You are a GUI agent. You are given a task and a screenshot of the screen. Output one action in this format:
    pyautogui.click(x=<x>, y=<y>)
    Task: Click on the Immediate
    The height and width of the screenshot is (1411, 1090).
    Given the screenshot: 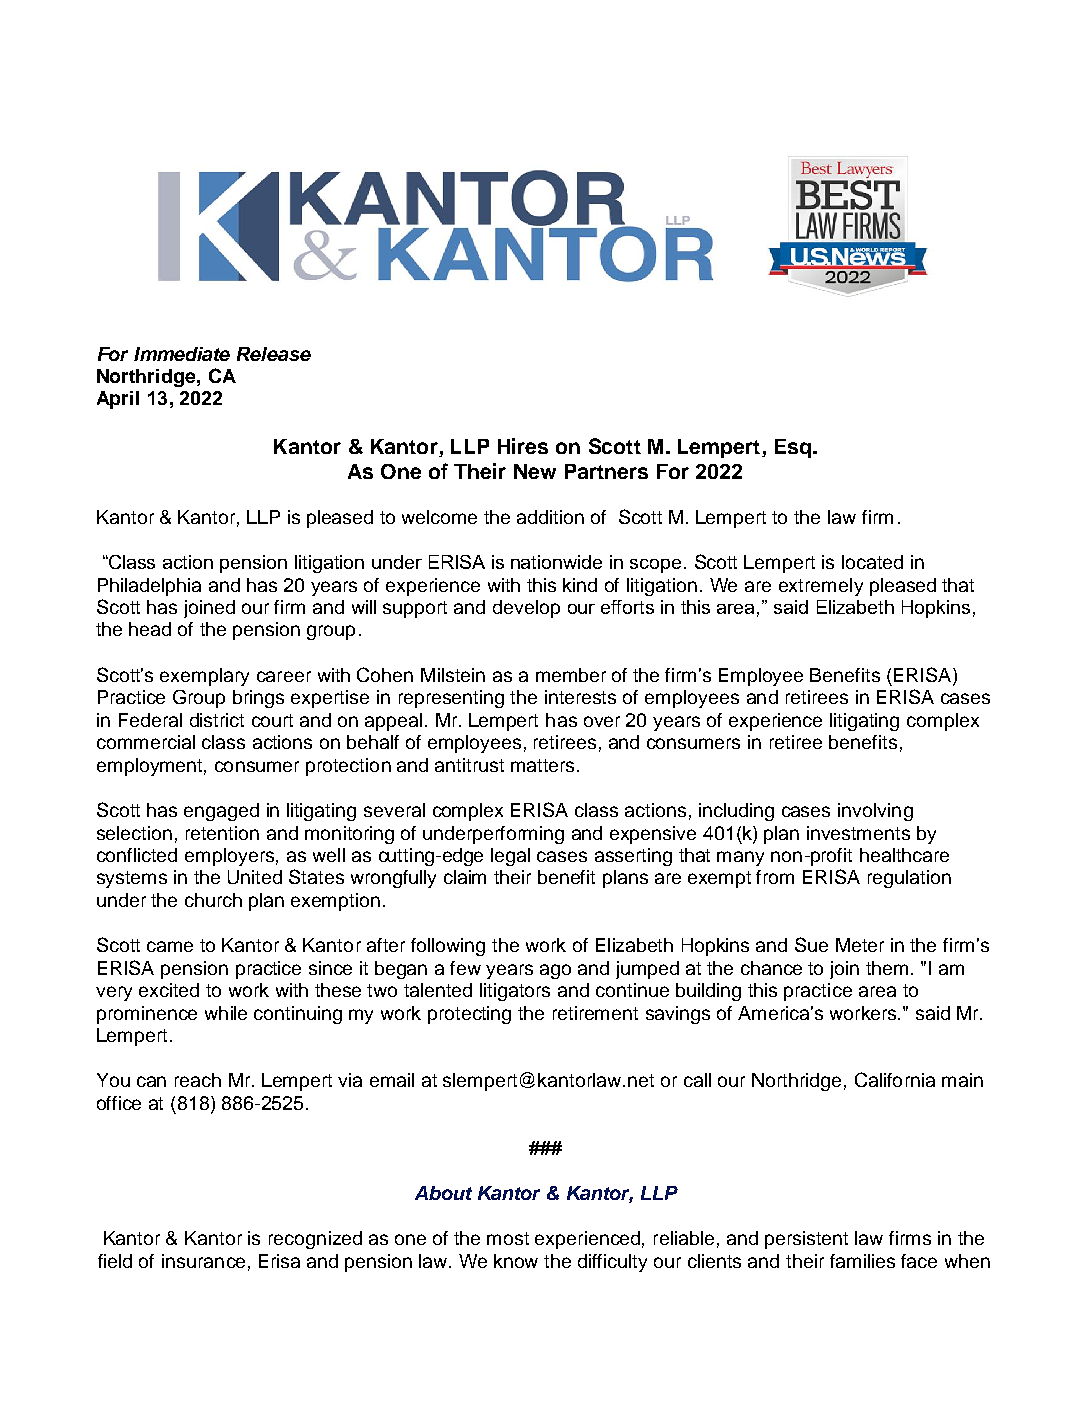 What is the action you would take?
    pyautogui.click(x=182, y=354)
